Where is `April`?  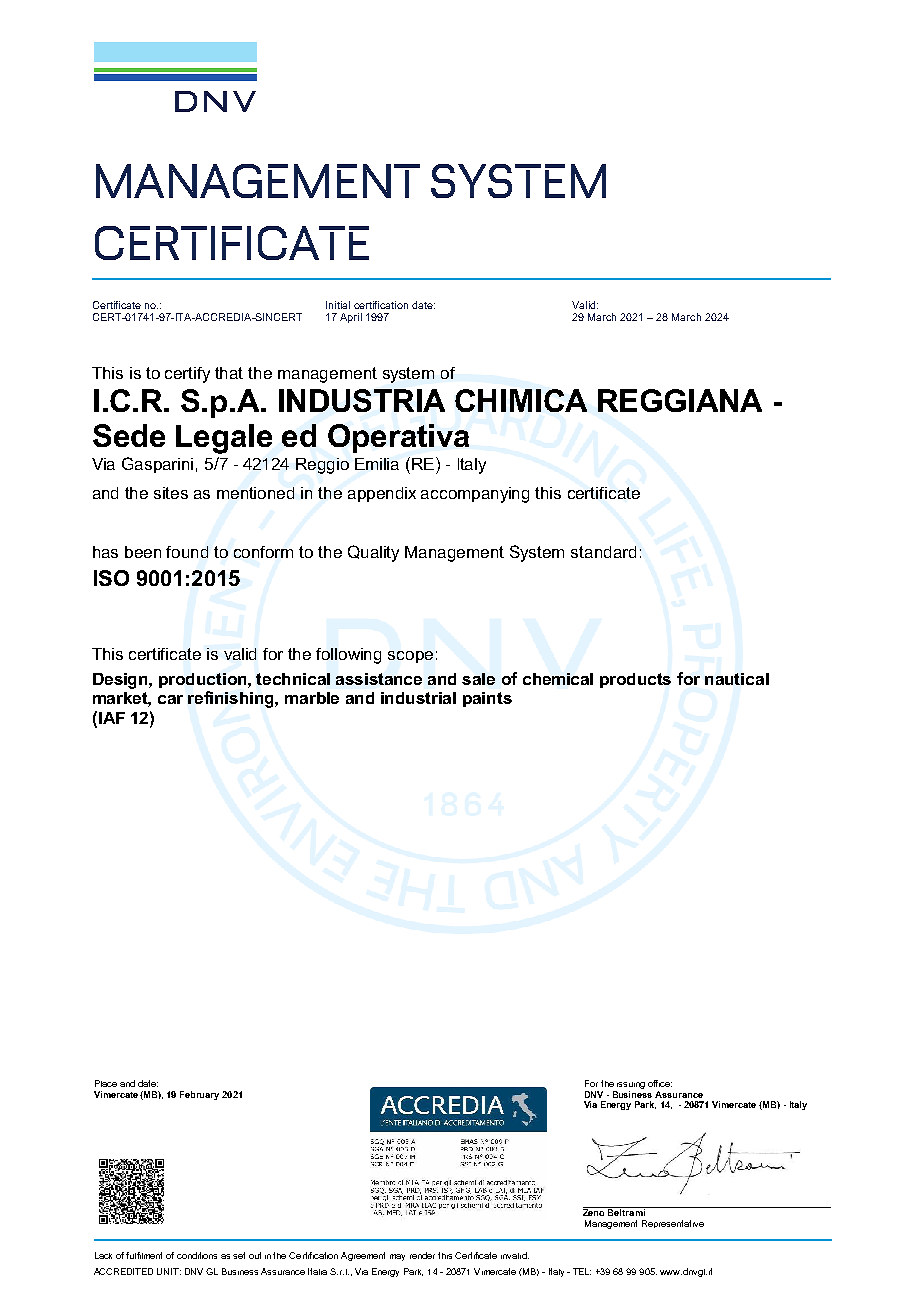 April is located at coordinates (351, 318).
